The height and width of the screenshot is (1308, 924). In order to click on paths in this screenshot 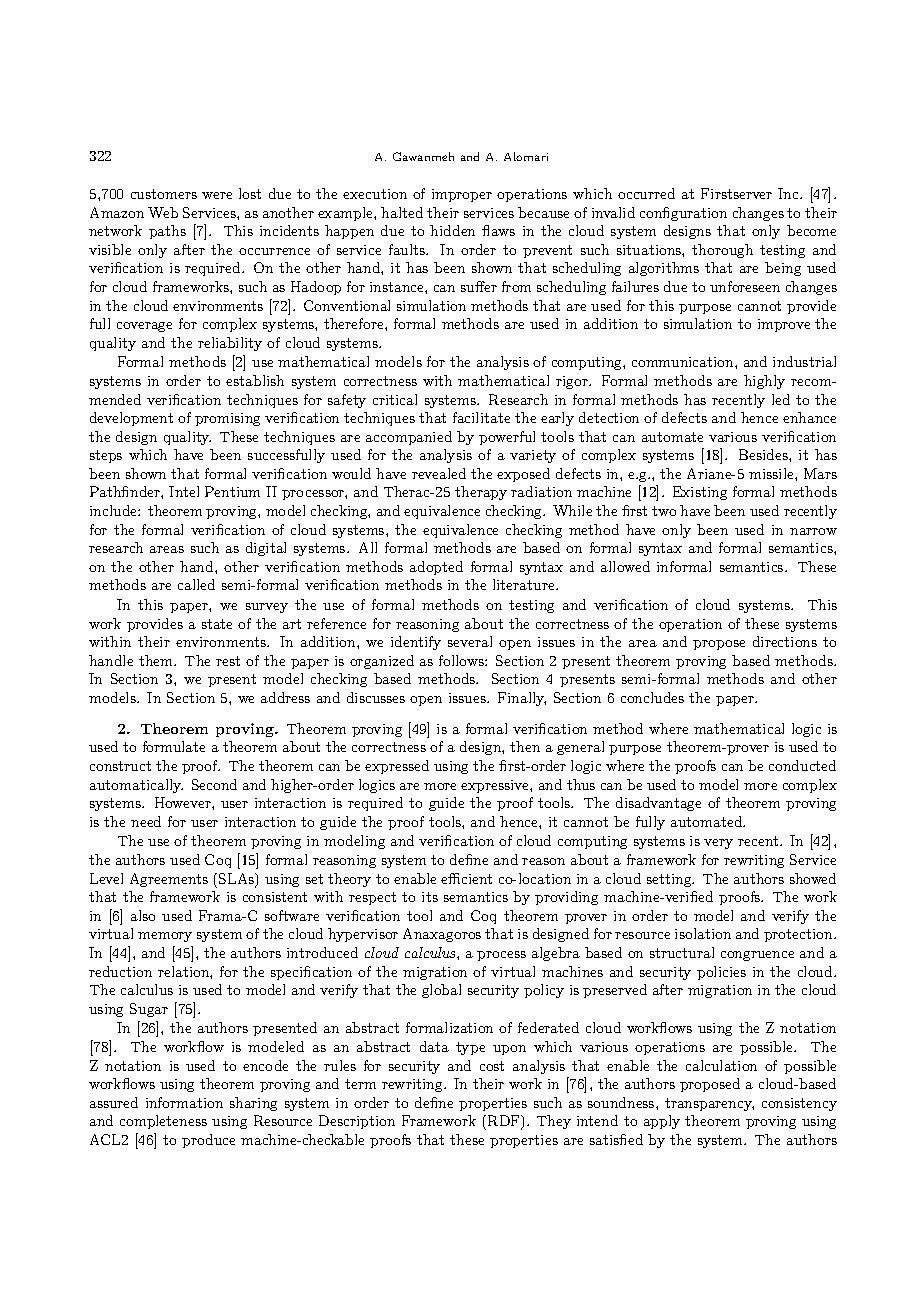, I will do `click(167, 232)`.
